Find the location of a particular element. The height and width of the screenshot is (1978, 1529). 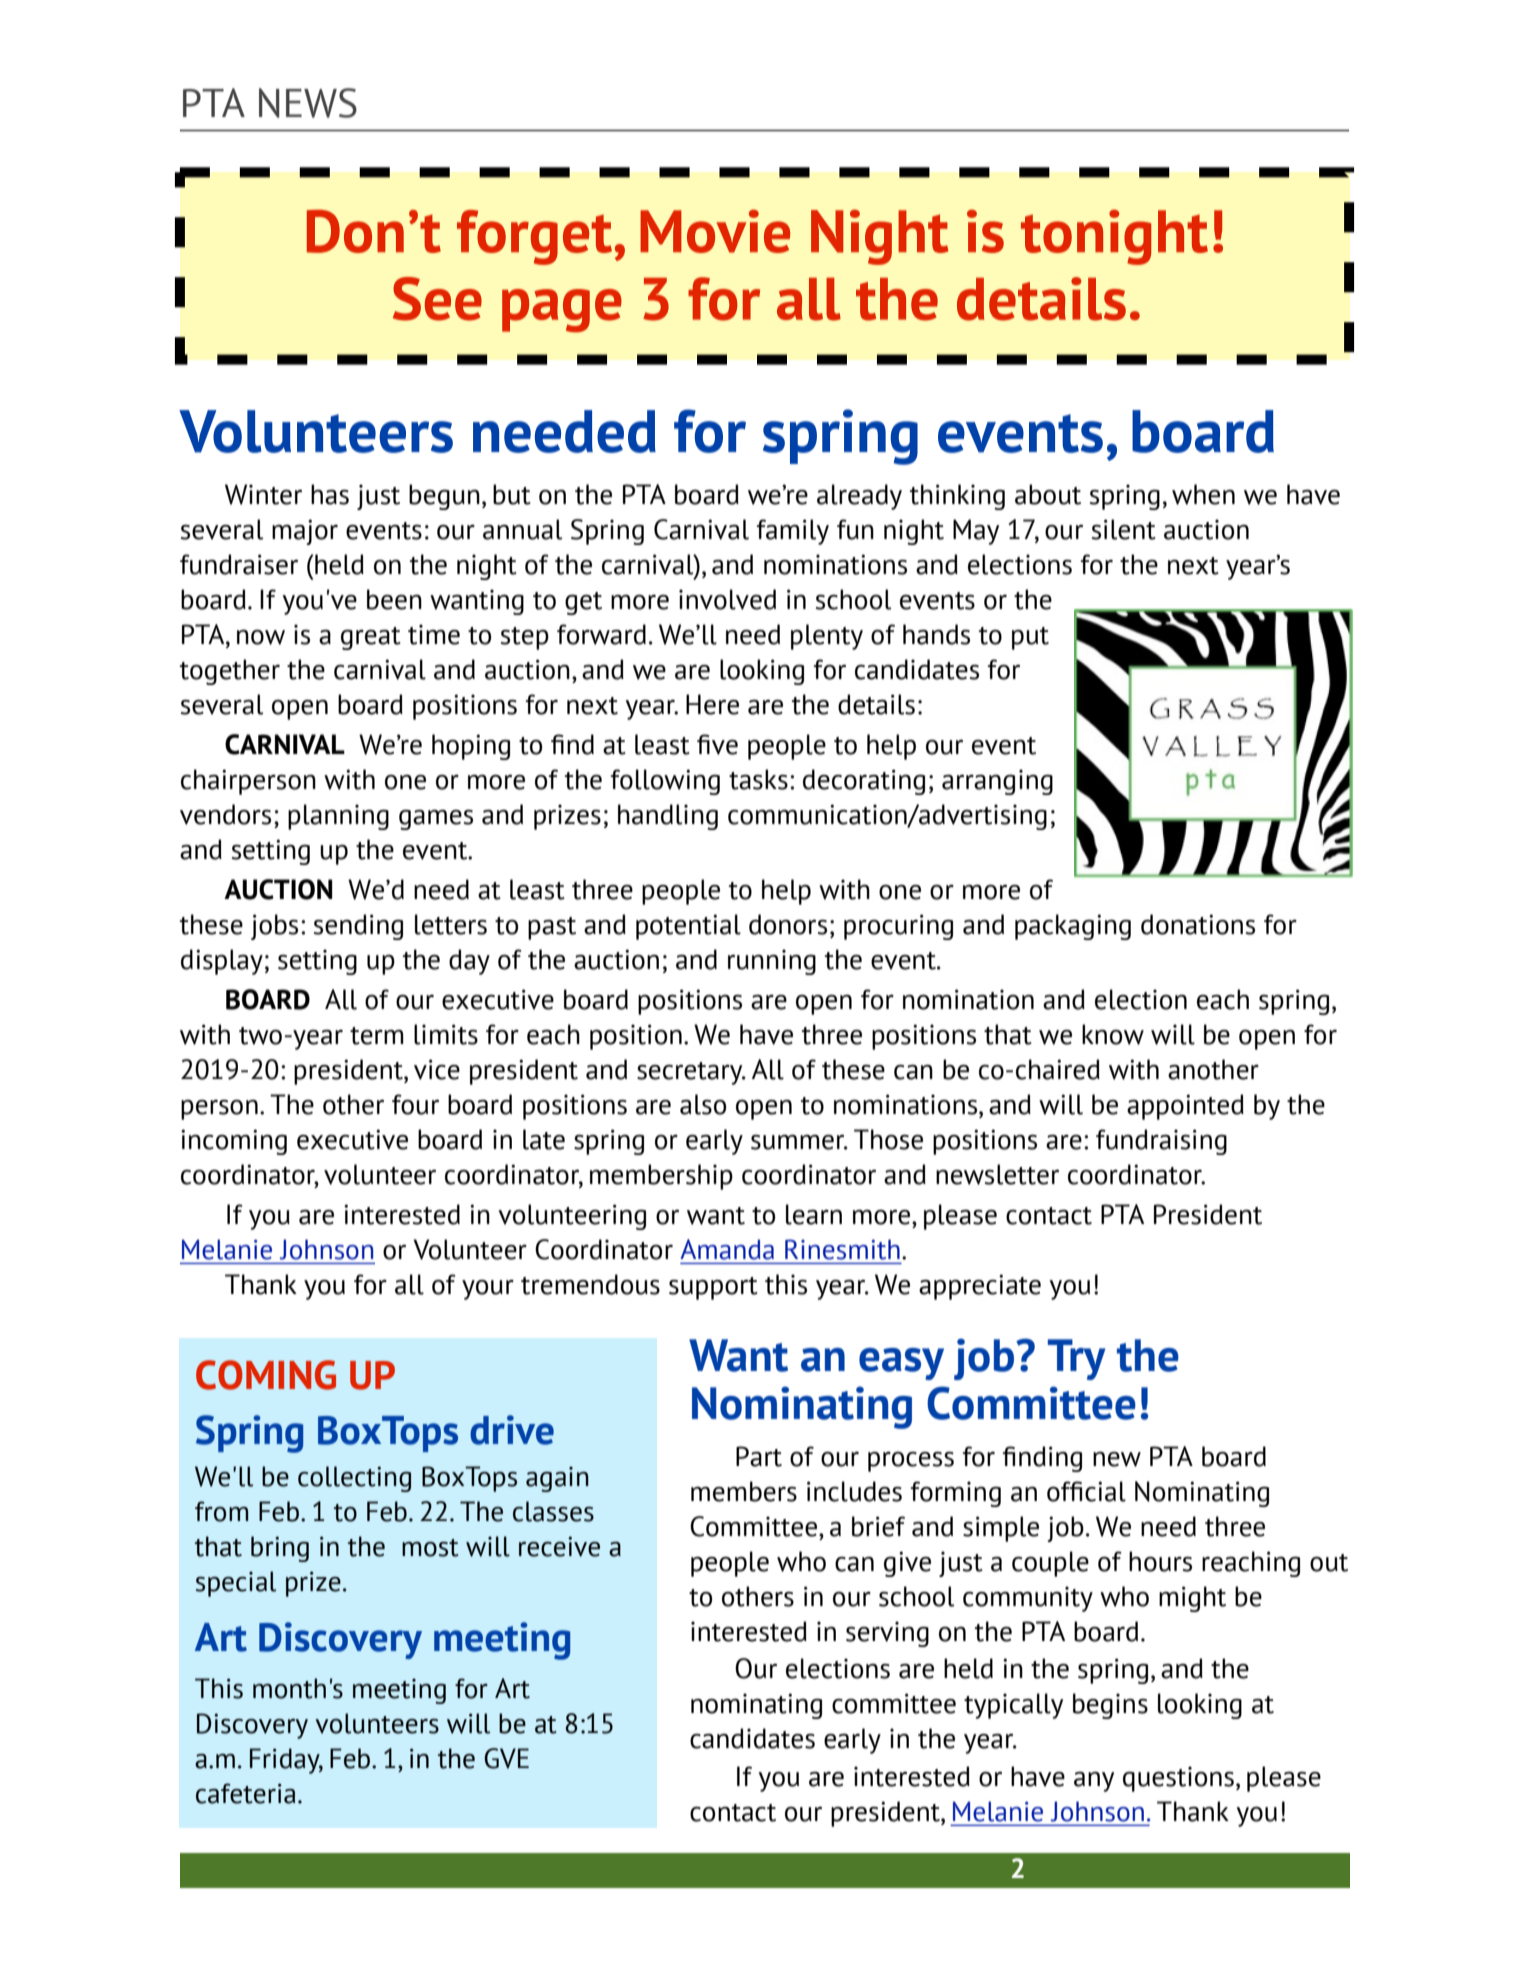

term is located at coordinates (377, 1036).
